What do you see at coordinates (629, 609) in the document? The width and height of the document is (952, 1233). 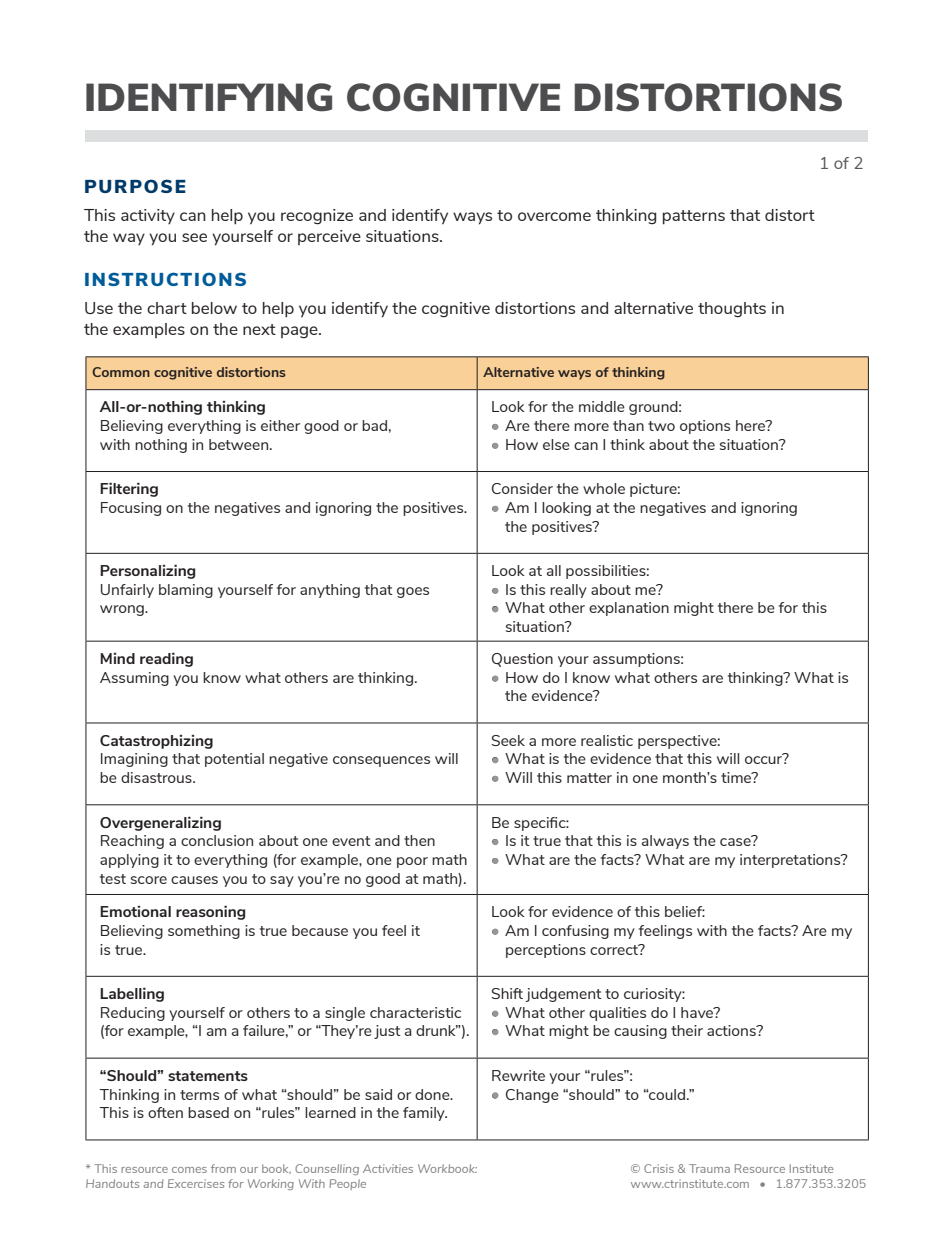 I see `explanation` at bounding box center [629, 609].
